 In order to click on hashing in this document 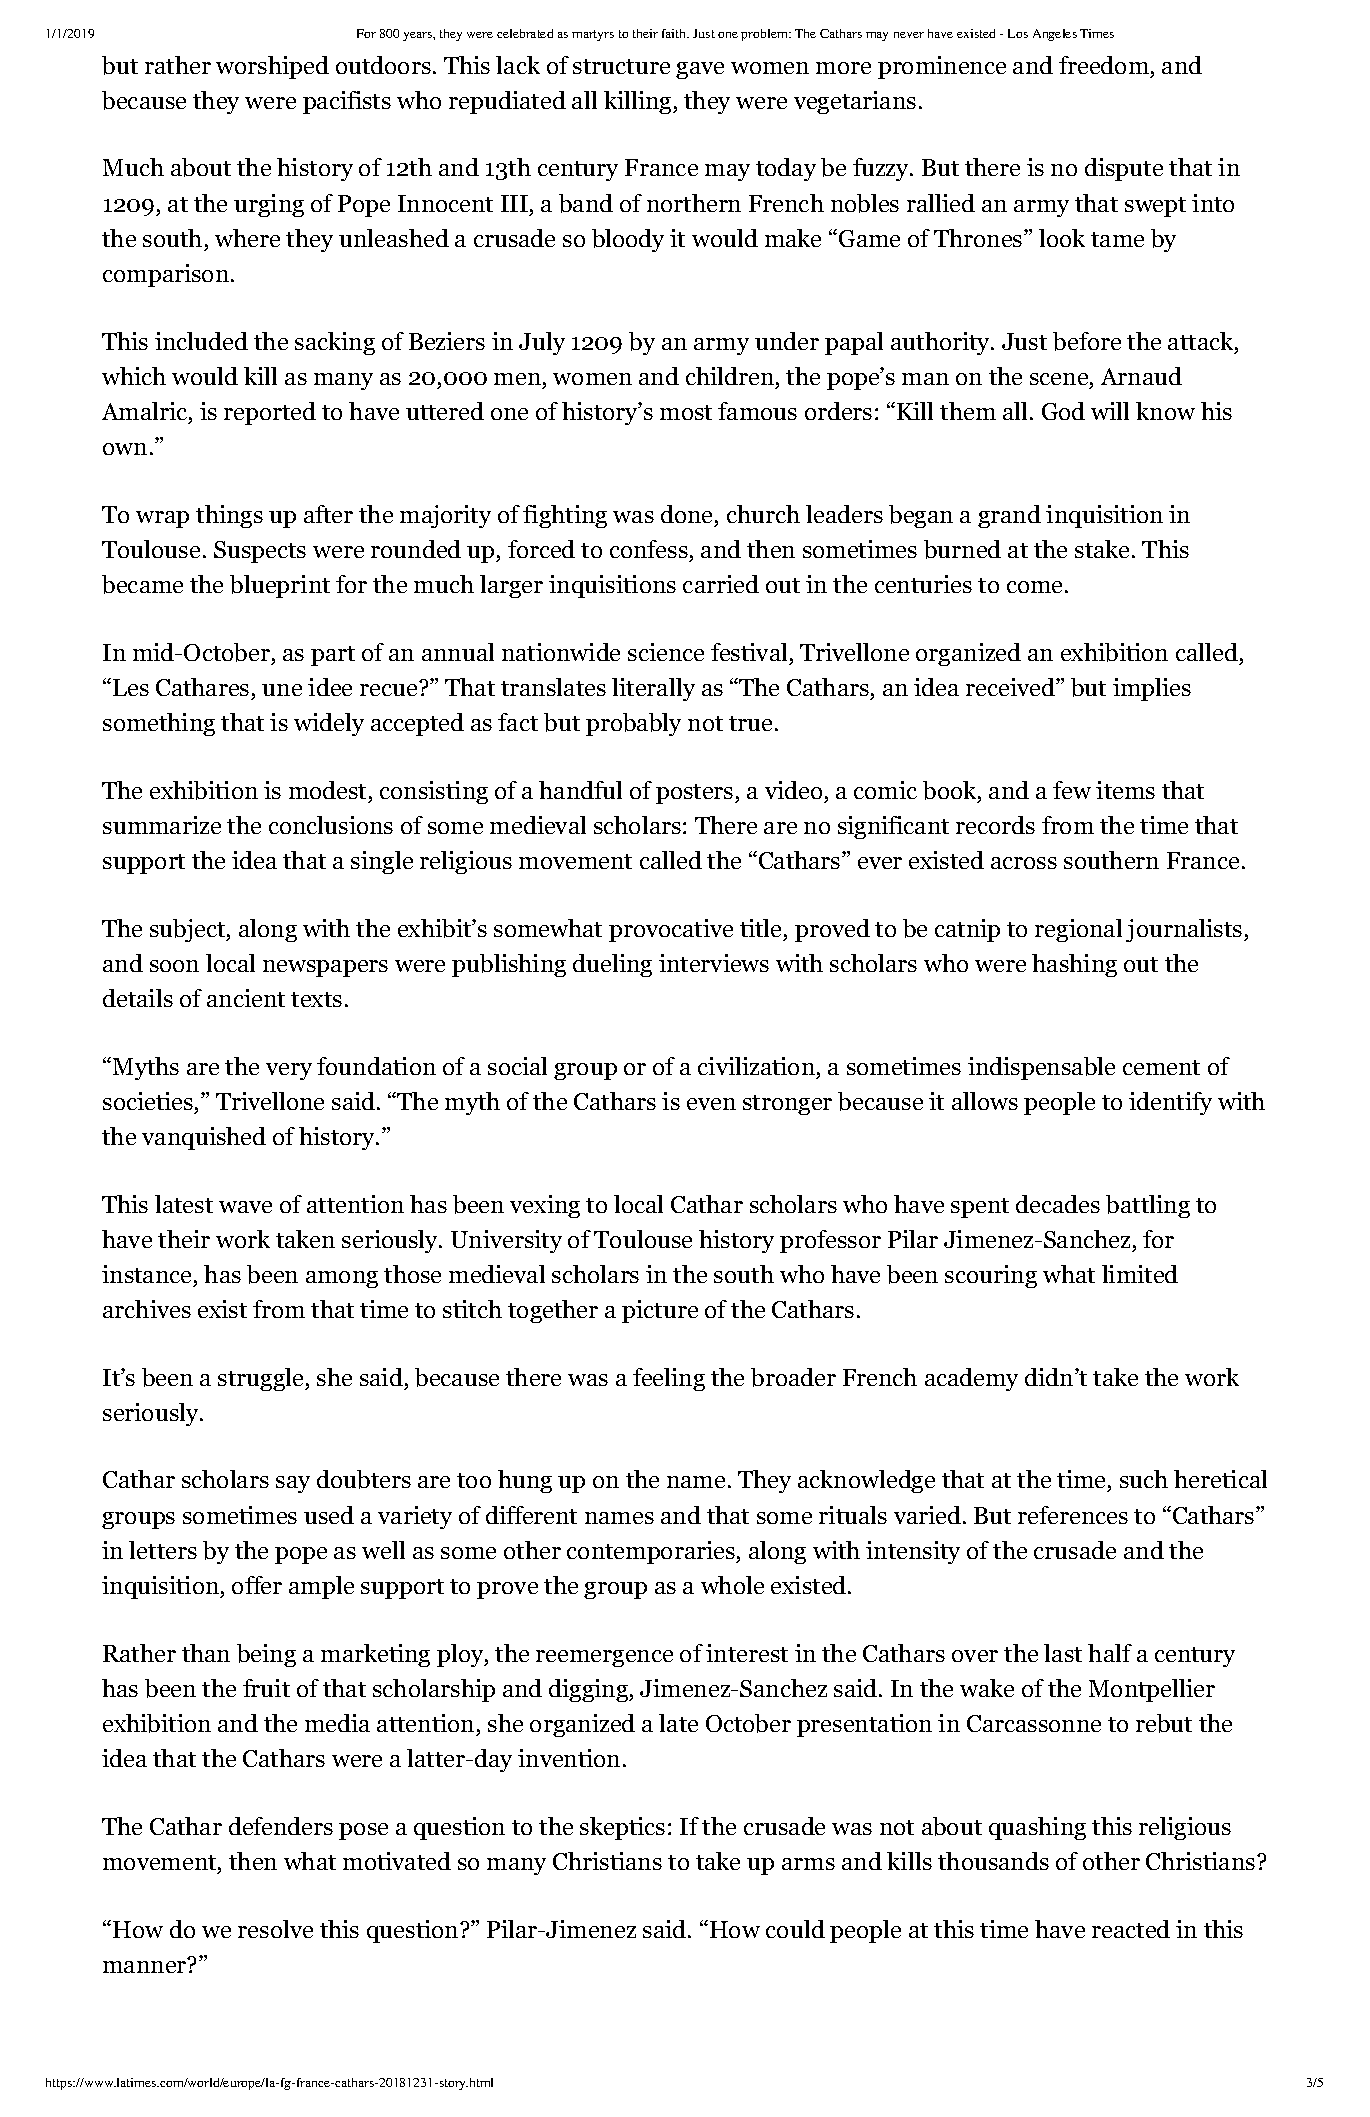, I will do `click(1074, 965)`.
